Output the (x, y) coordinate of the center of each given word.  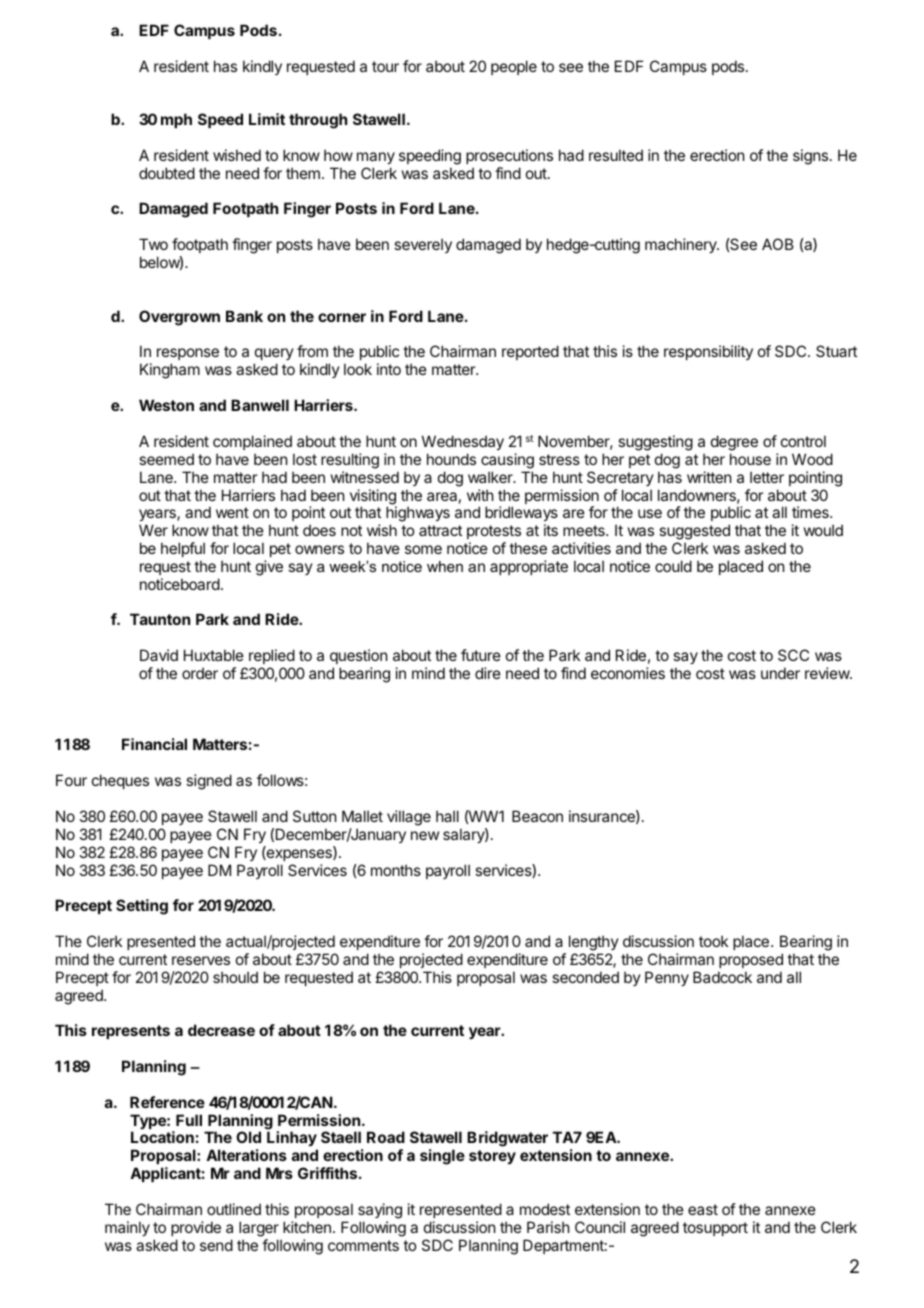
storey (492, 1157)
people (514, 67)
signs (810, 157)
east (703, 1209)
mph (176, 120)
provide (196, 1228)
